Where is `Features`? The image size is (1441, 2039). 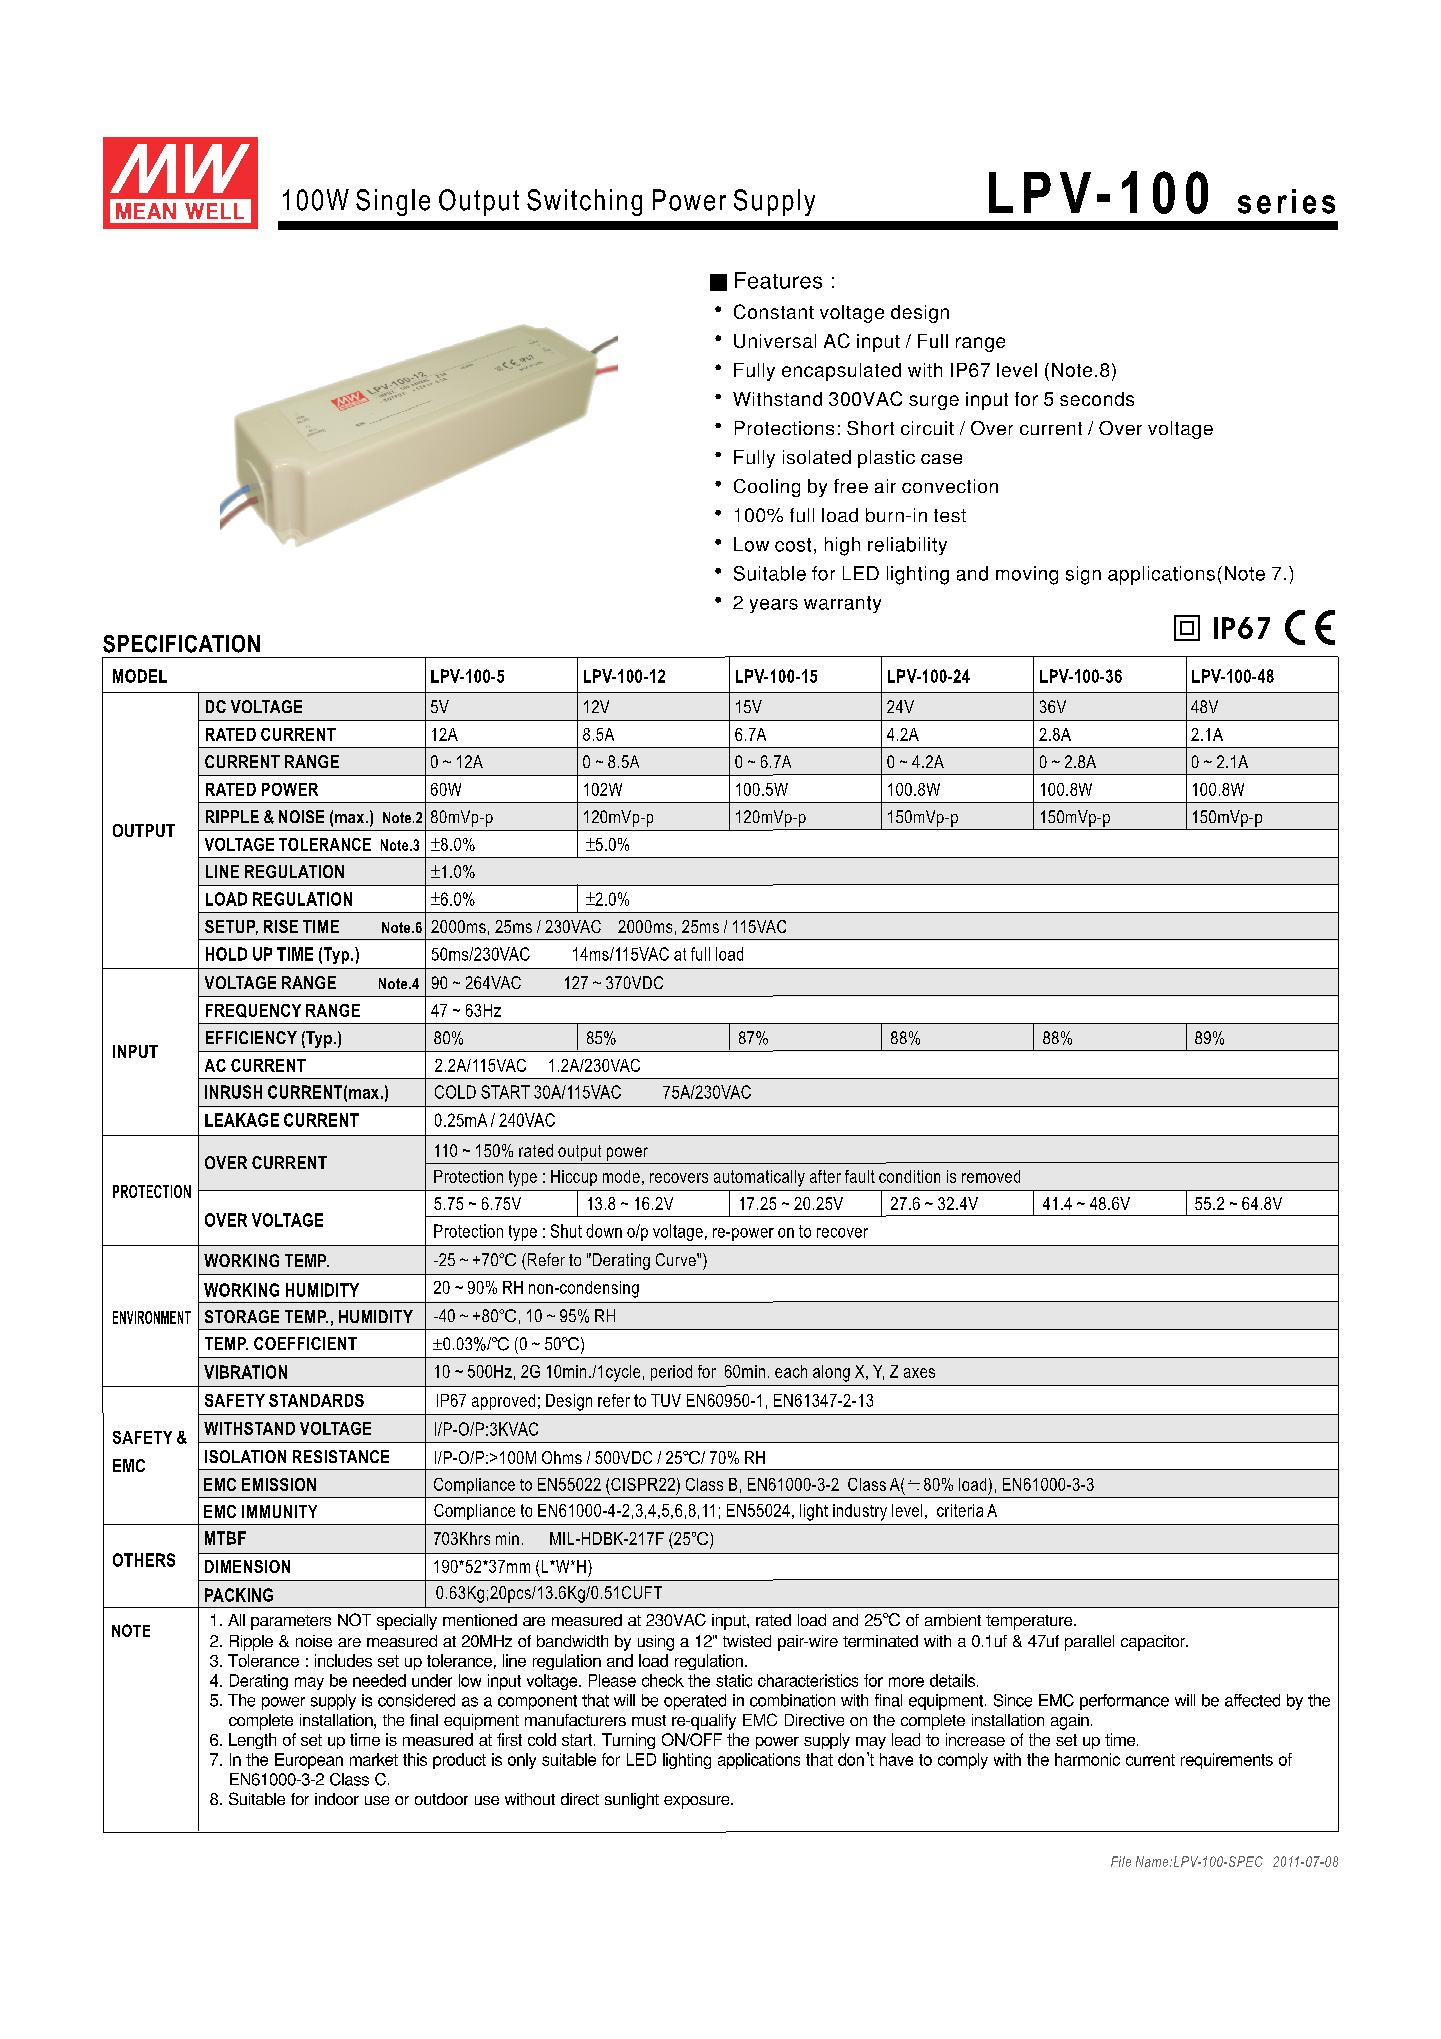 Features is located at coordinates (778, 280).
